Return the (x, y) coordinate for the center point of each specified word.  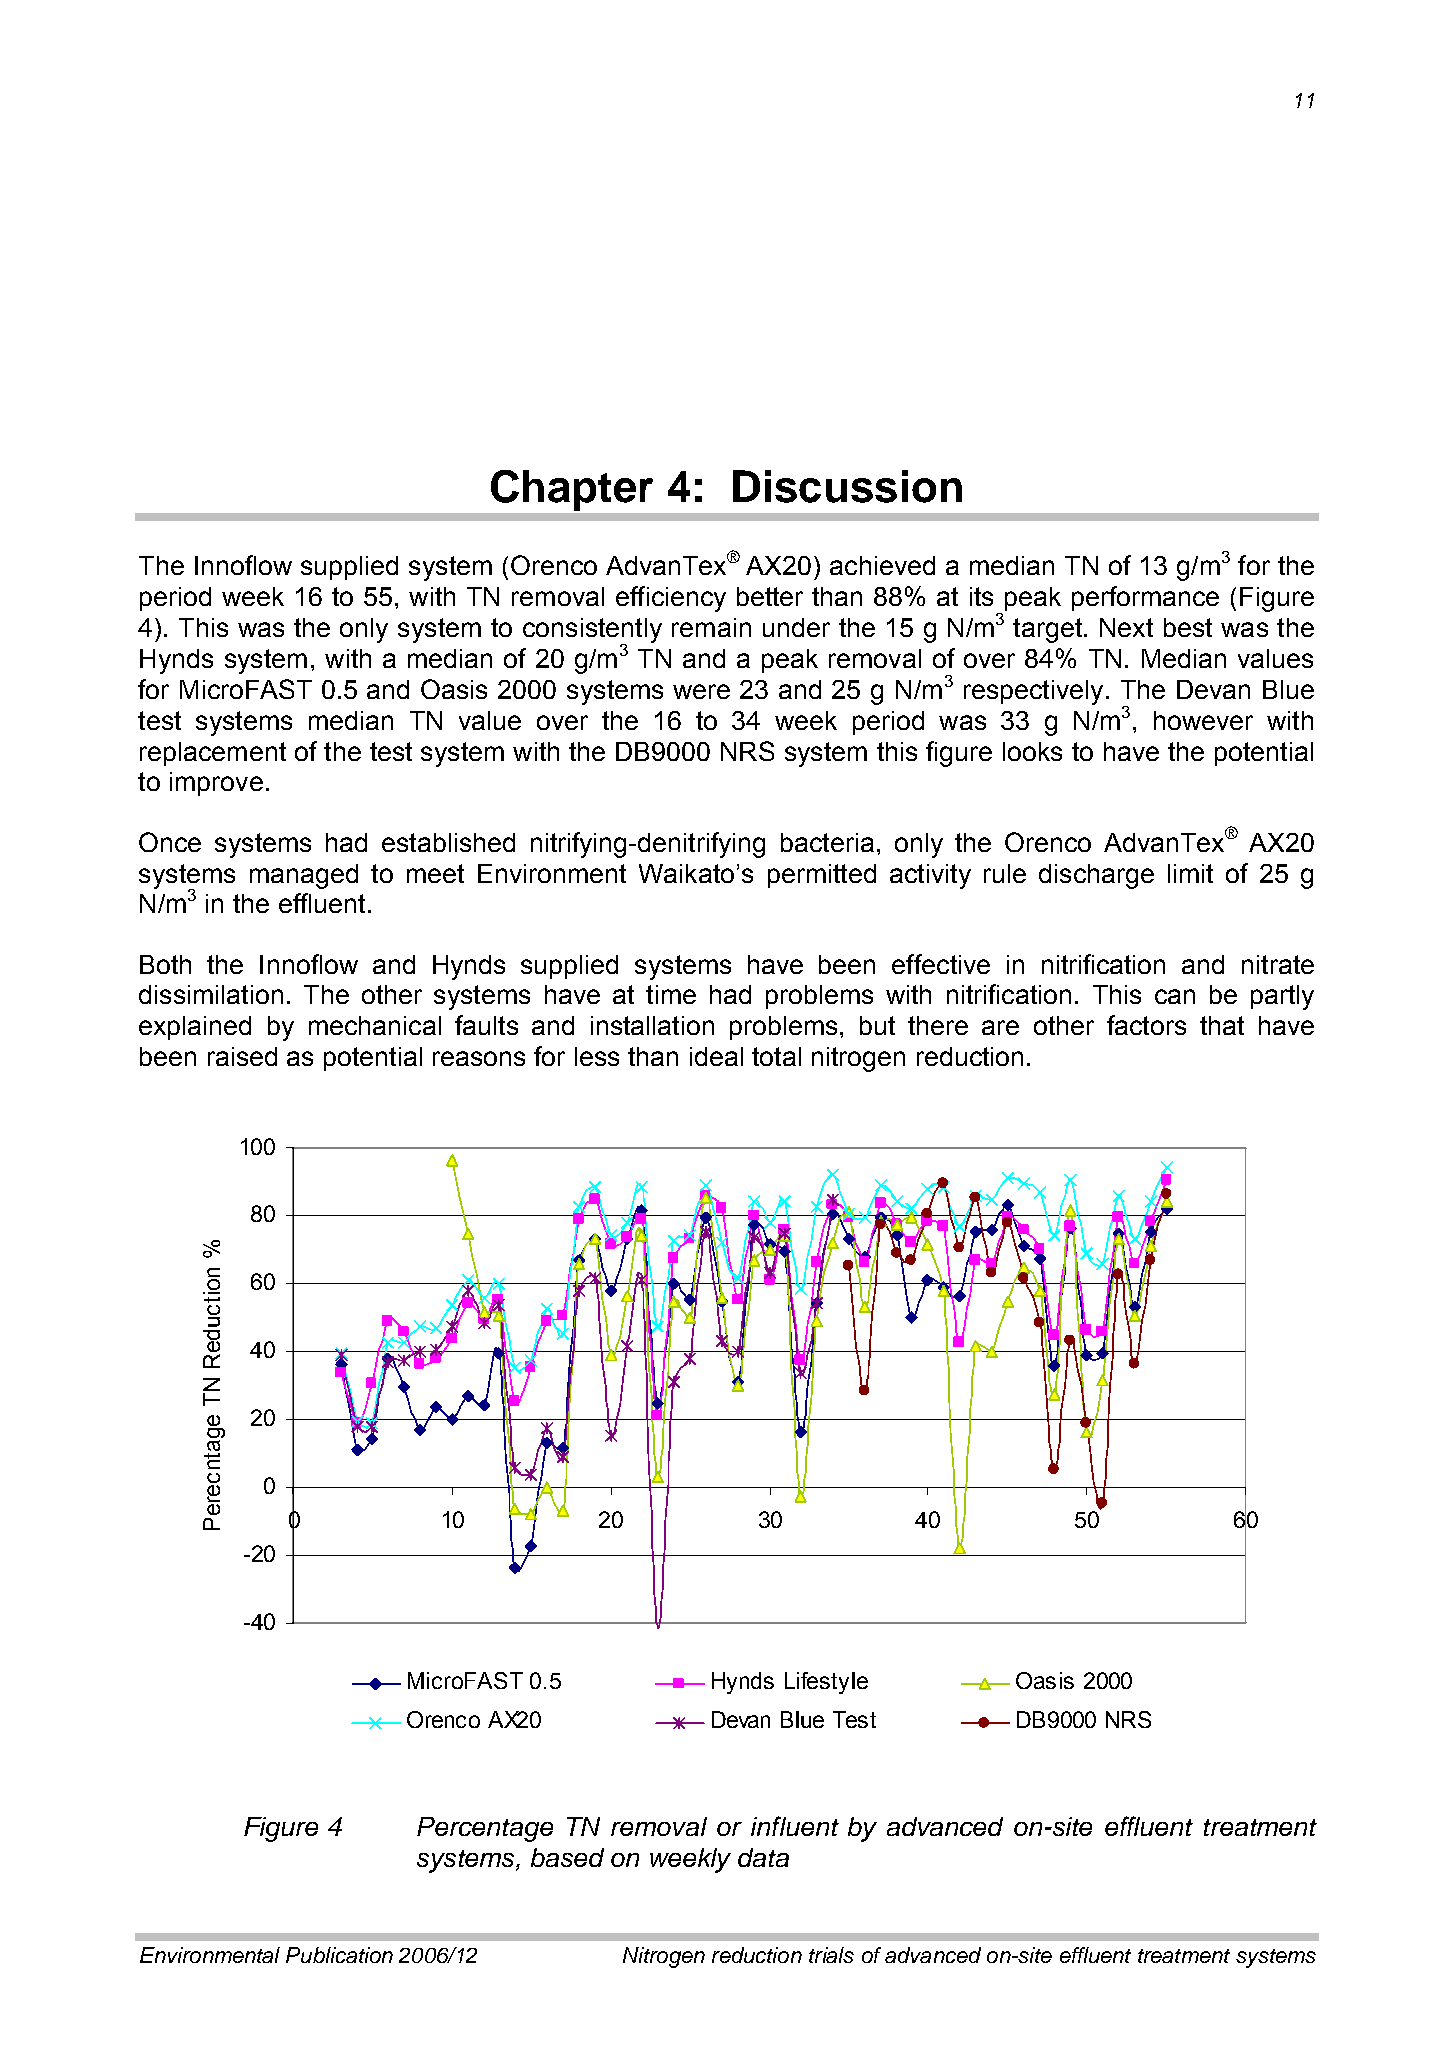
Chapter (572, 490)
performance (1145, 598)
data (763, 1857)
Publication (339, 1955)
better (770, 596)
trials (831, 1955)
